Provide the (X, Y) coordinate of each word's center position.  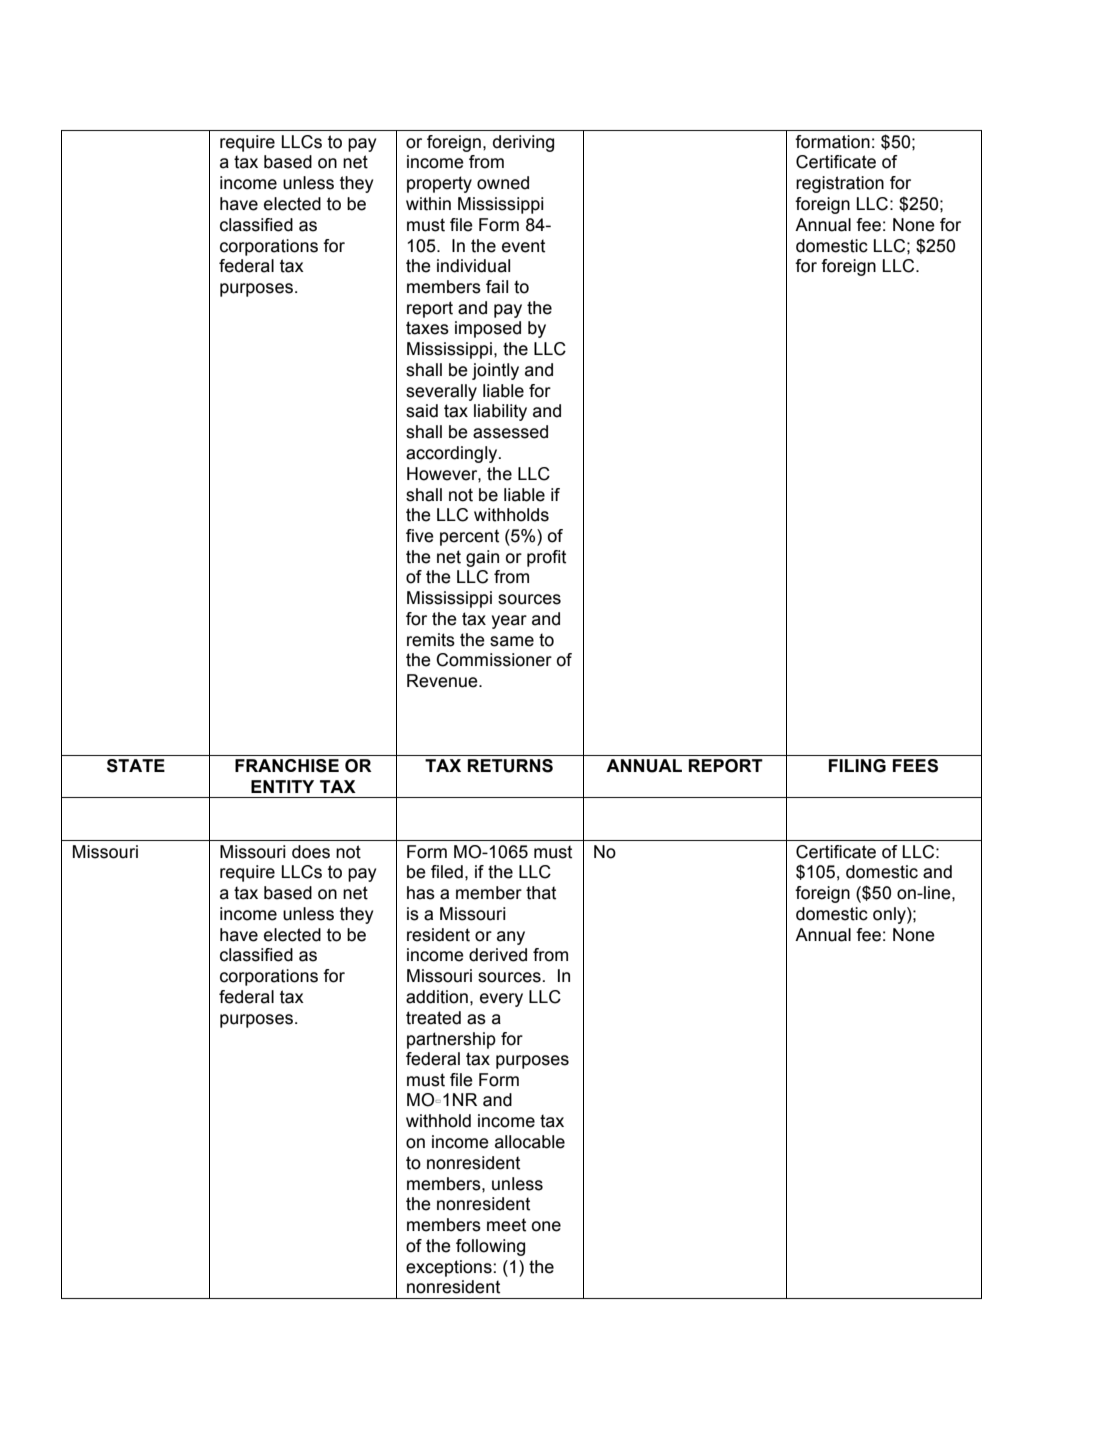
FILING (857, 766)
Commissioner (494, 660)
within (428, 204)
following (490, 1247)
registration (840, 184)
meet (506, 1225)
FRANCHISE (287, 766)
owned (503, 183)
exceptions (449, 1268)
